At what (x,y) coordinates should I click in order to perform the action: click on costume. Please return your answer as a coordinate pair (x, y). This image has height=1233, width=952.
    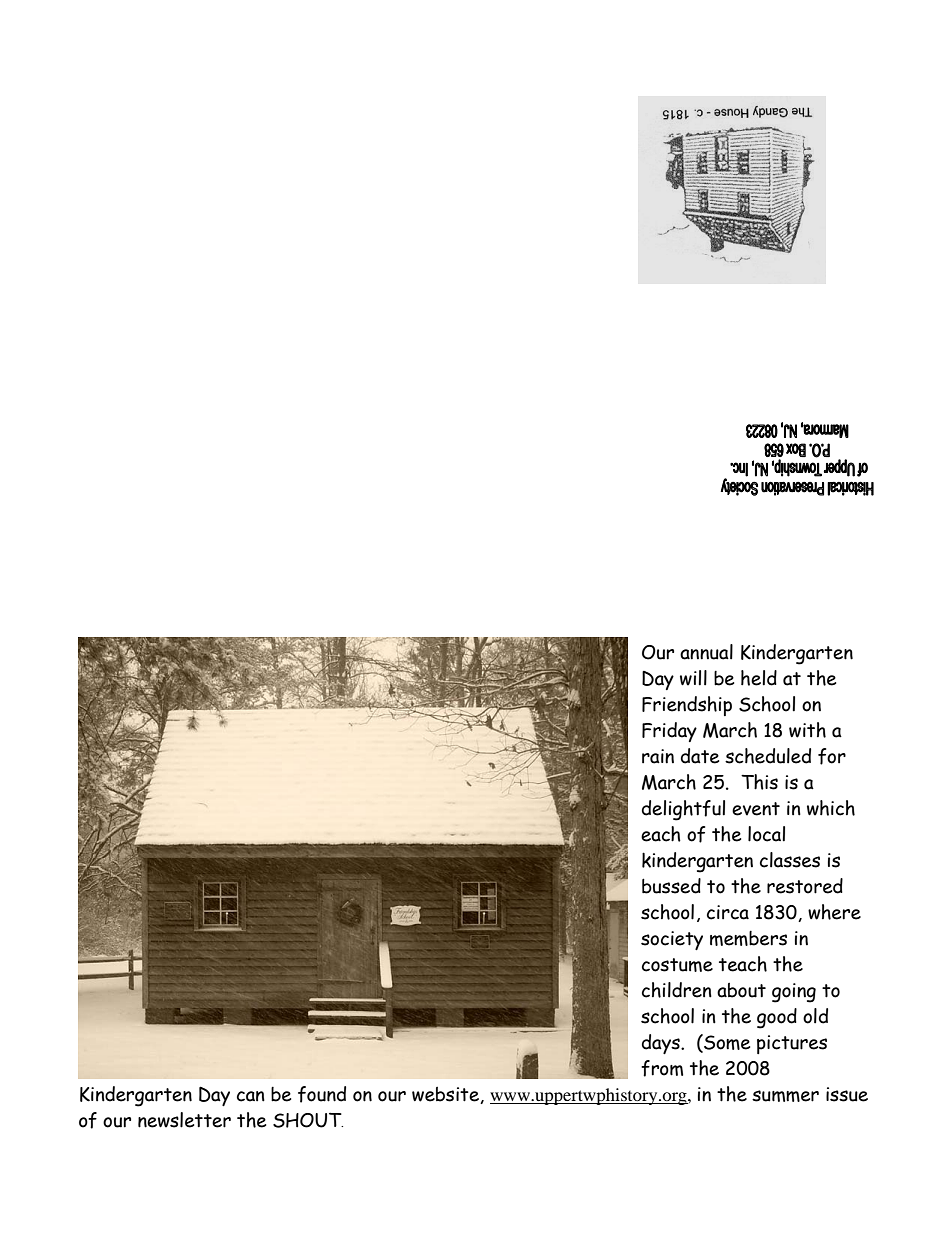
    Looking at the image, I should click on (677, 965).
